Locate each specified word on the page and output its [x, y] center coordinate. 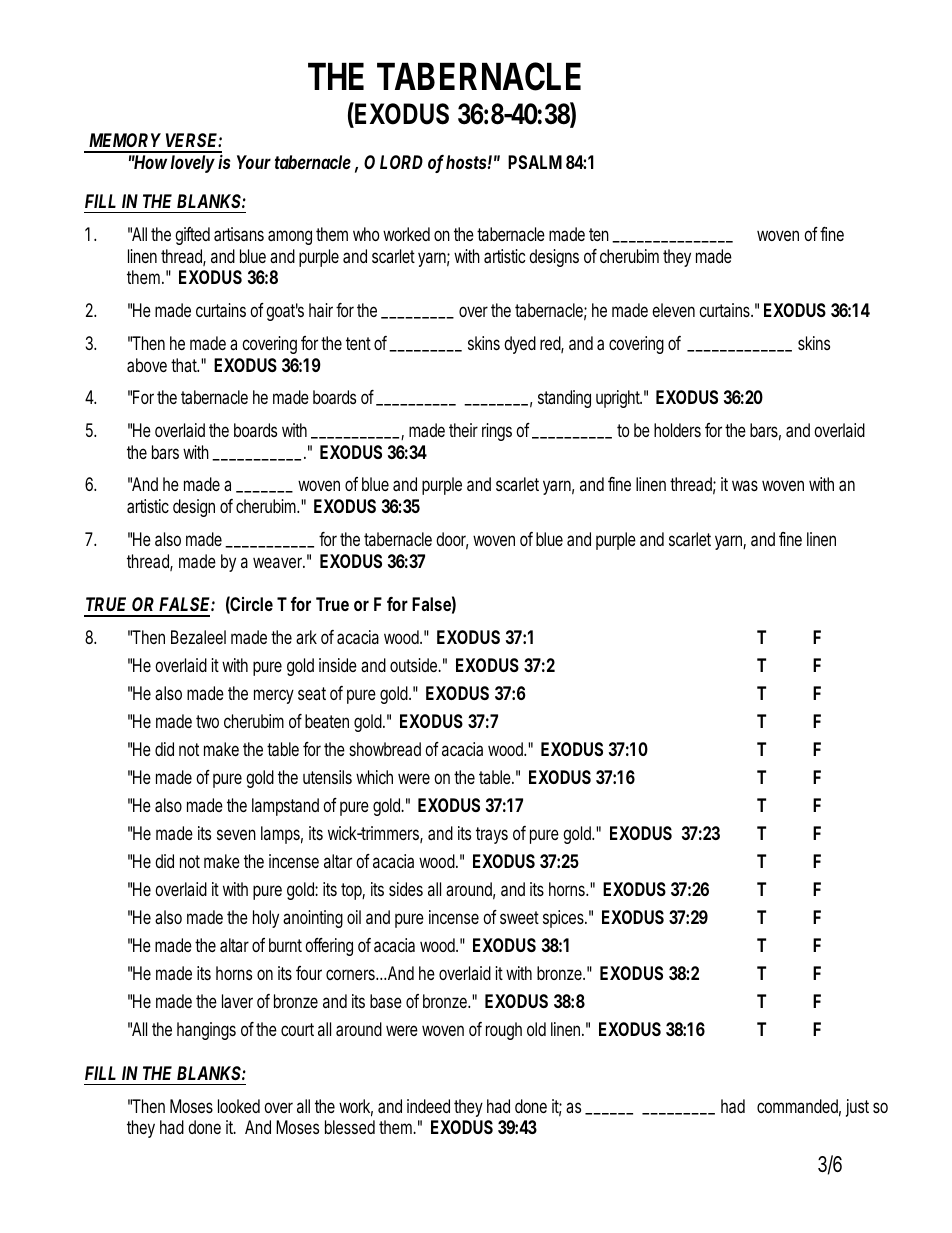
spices [564, 919]
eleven [673, 310]
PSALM [535, 162]
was [745, 485]
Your [254, 162]
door [452, 540]
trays [492, 835]
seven [236, 834]
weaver [279, 562]
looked [239, 1106]
